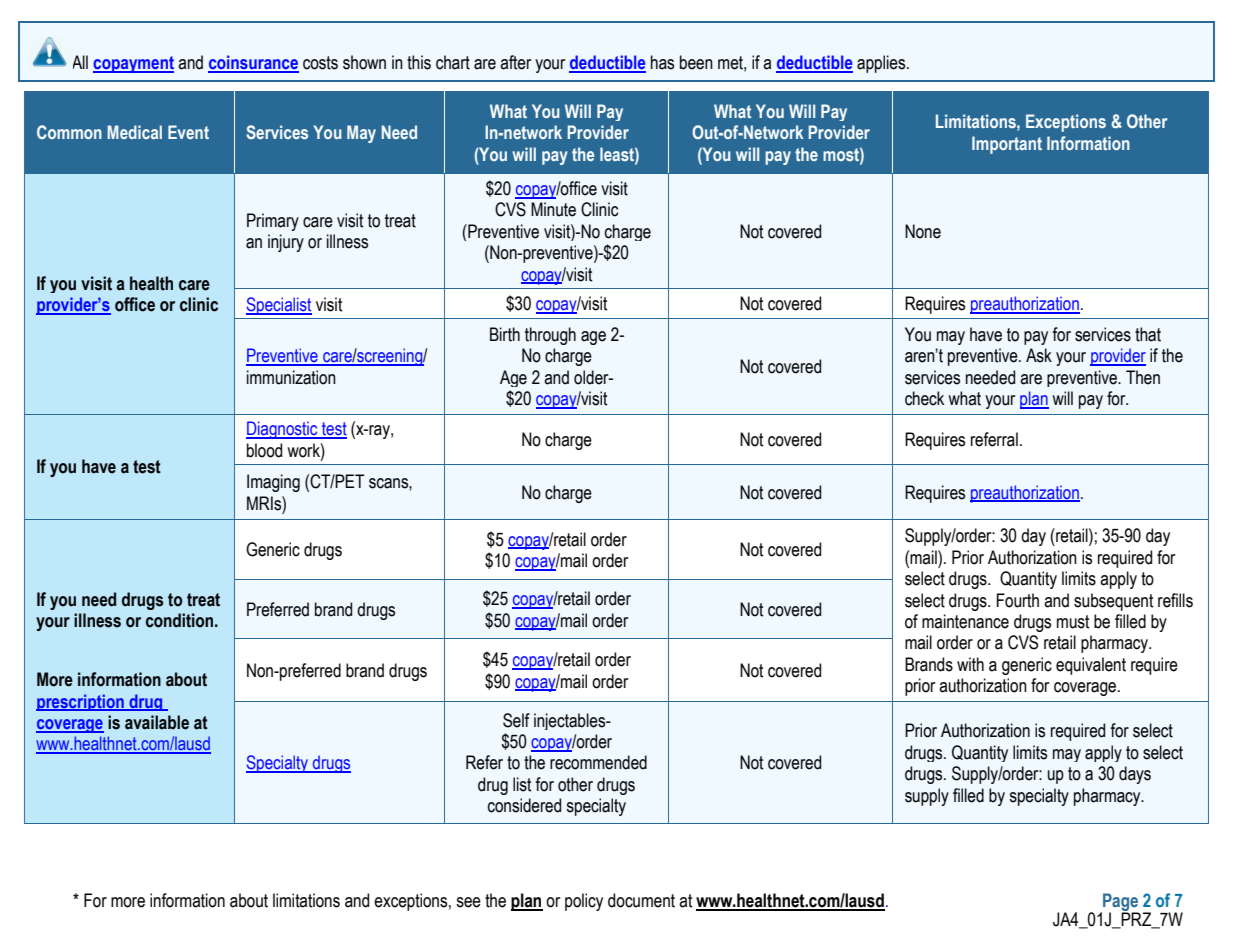  I want to click on see, so click(468, 902).
